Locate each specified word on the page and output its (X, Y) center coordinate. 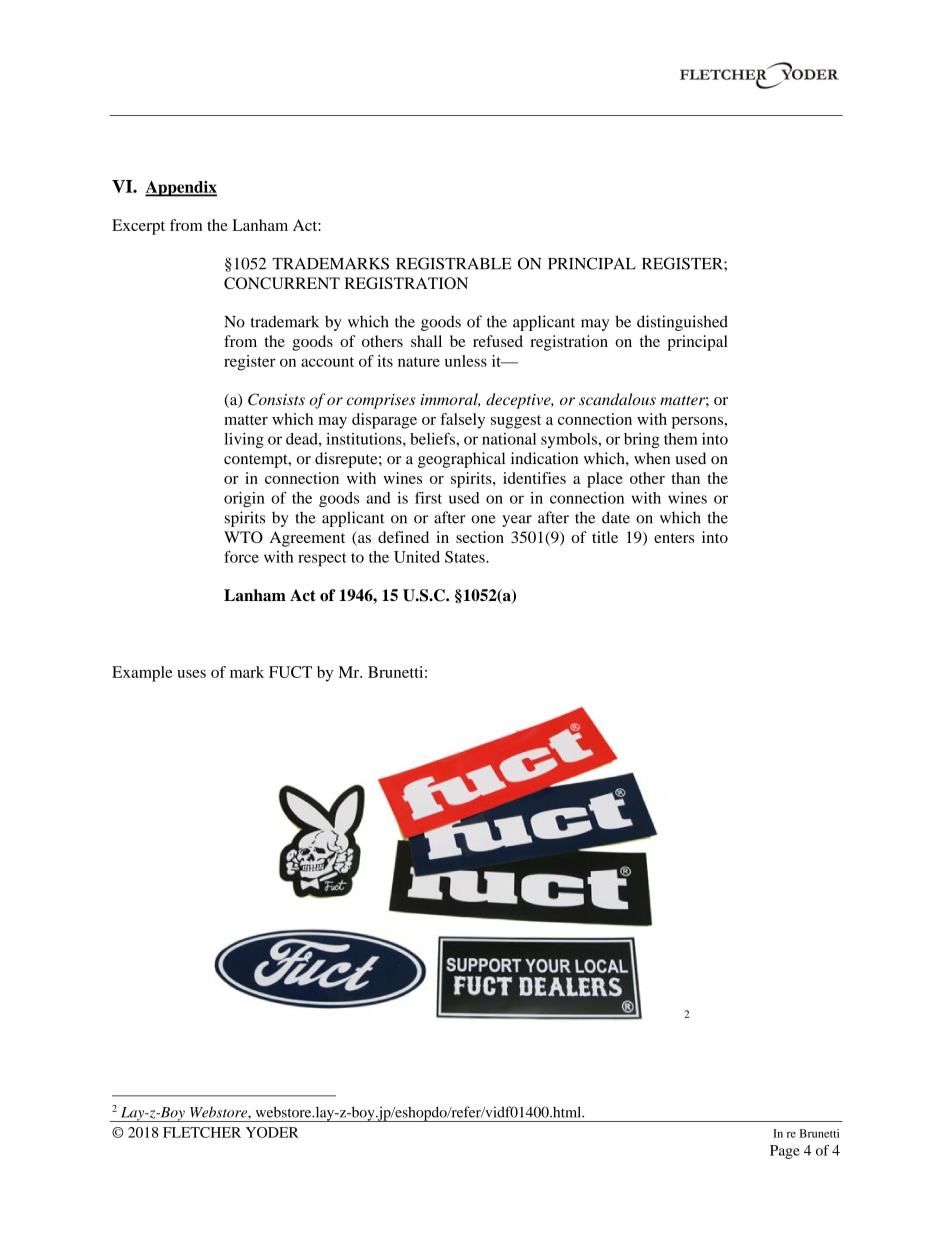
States (466, 557)
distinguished (682, 323)
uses (191, 674)
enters (674, 538)
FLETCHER (202, 1132)
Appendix (181, 189)
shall (426, 341)
